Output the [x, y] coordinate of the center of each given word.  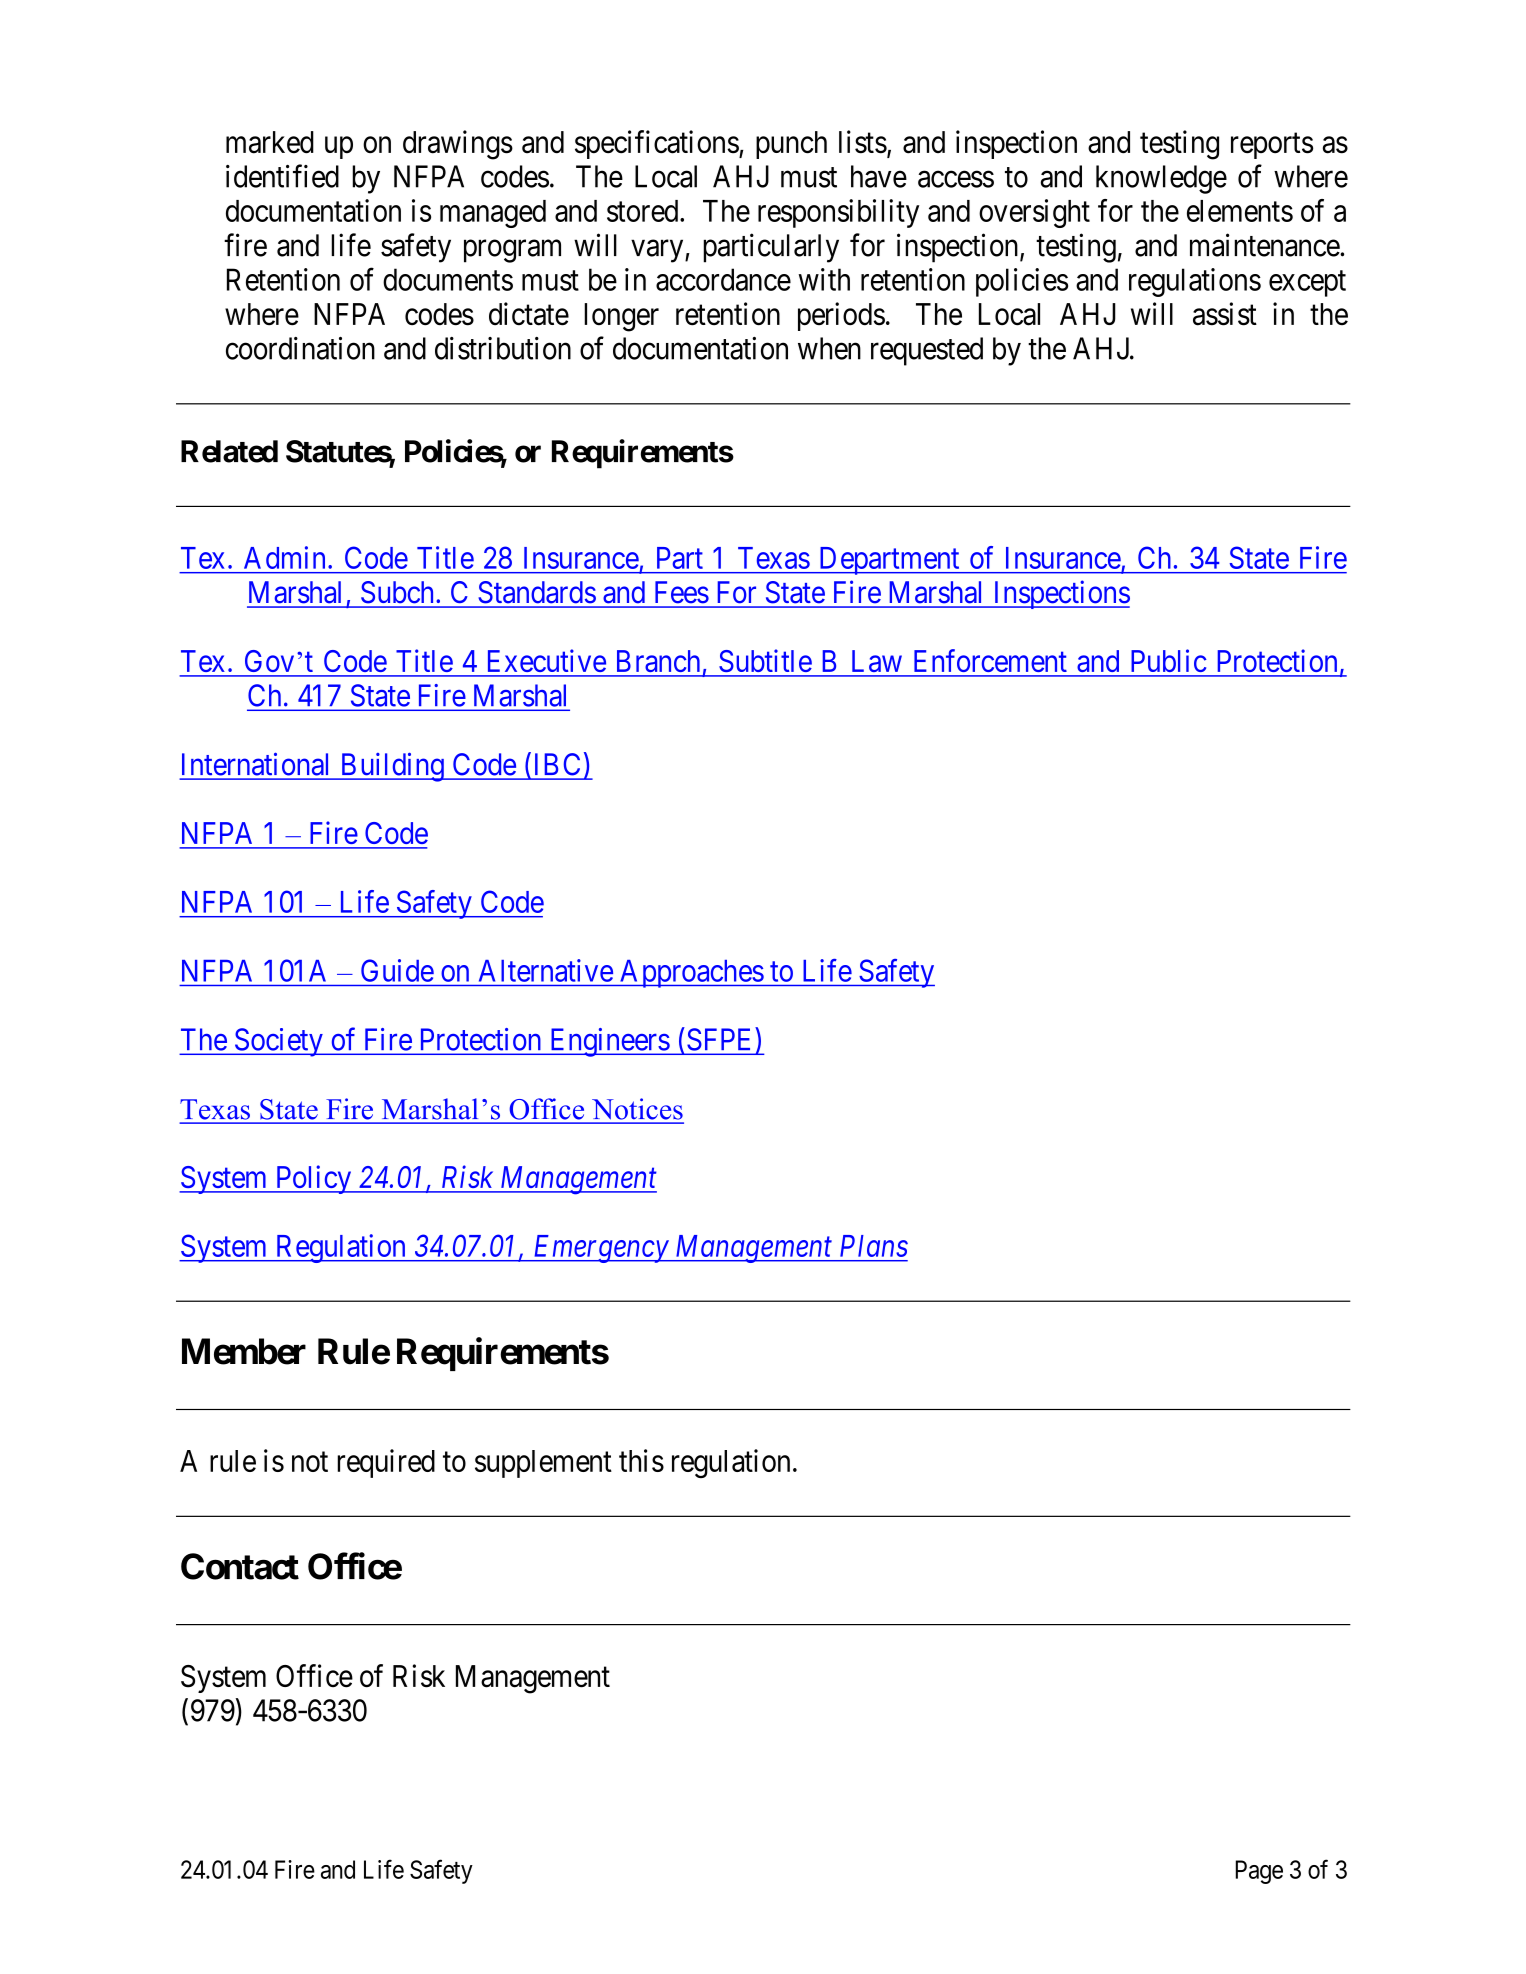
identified [282, 176]
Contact [240, 1566]
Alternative [546, 970]
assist [1225, 314]
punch [791, 145]
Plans [874, 1246]
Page [1259, 1872]
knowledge [1161, 179]
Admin [284, 557]
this [641, 1460]
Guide [397, 970]
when [829, 348]
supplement [543, 1464]
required [386, 1463]
